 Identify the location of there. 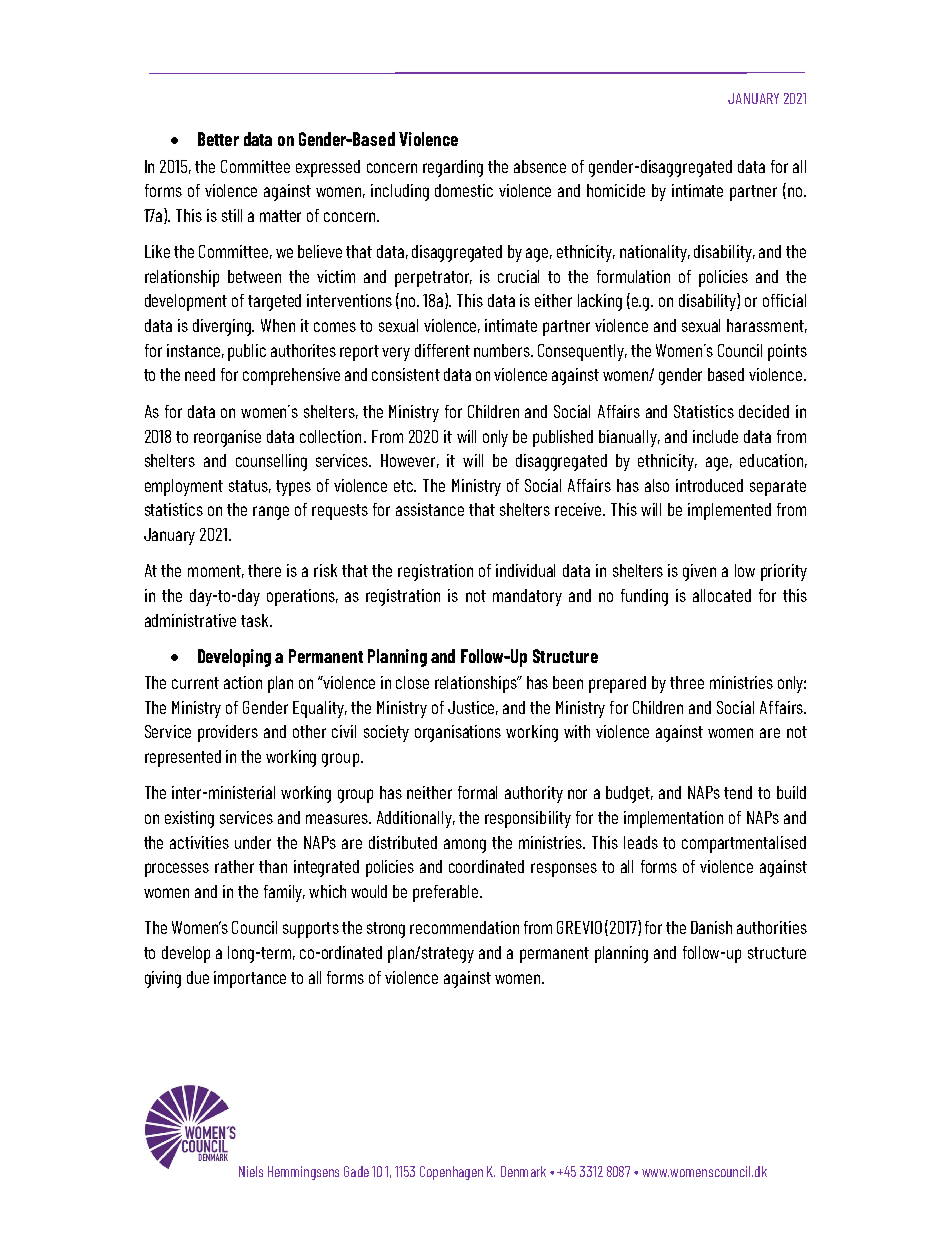
(264, 570).
